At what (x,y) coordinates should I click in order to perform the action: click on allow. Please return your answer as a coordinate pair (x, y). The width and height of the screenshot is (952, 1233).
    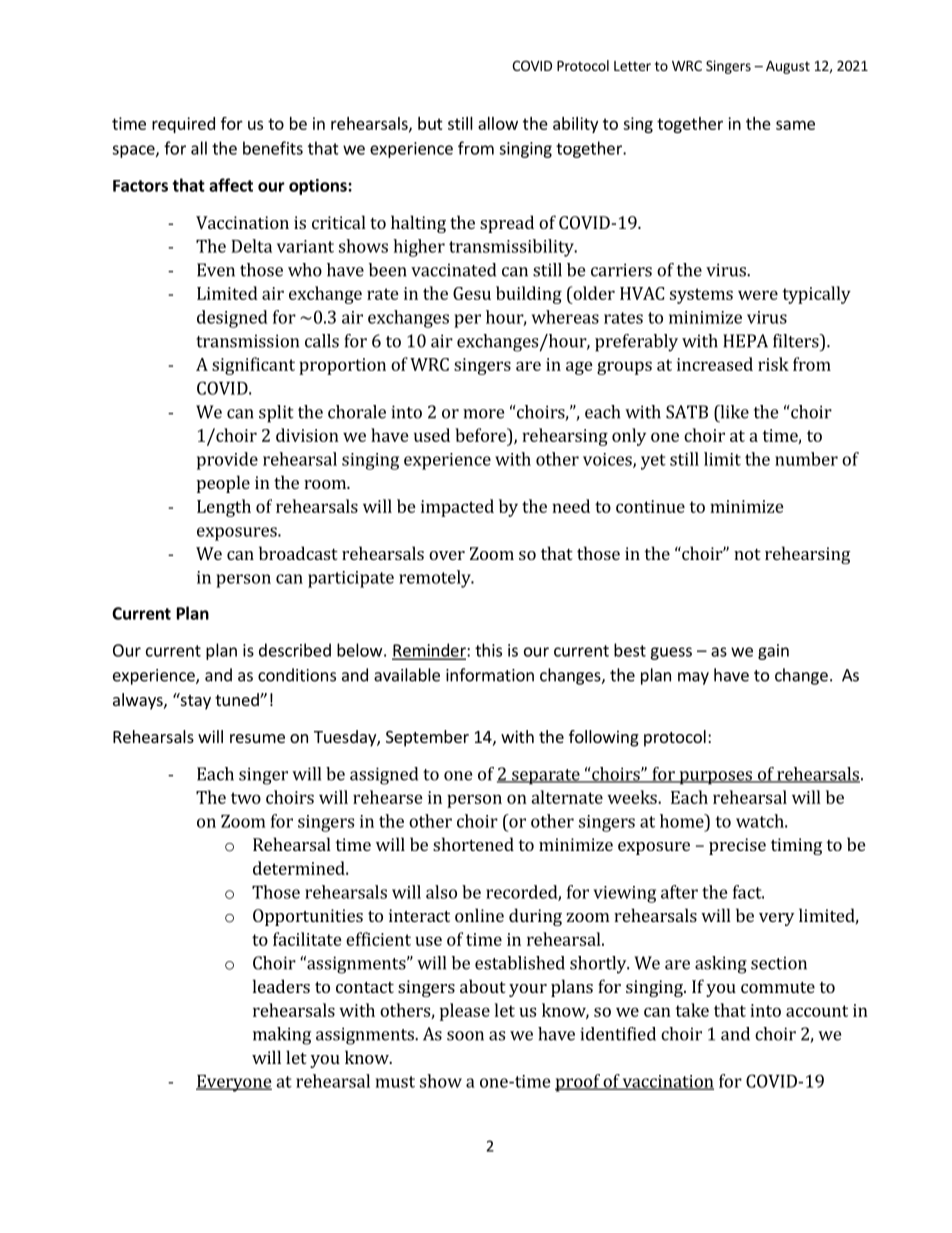
    Looking at the image, I should click on (498, 123).
